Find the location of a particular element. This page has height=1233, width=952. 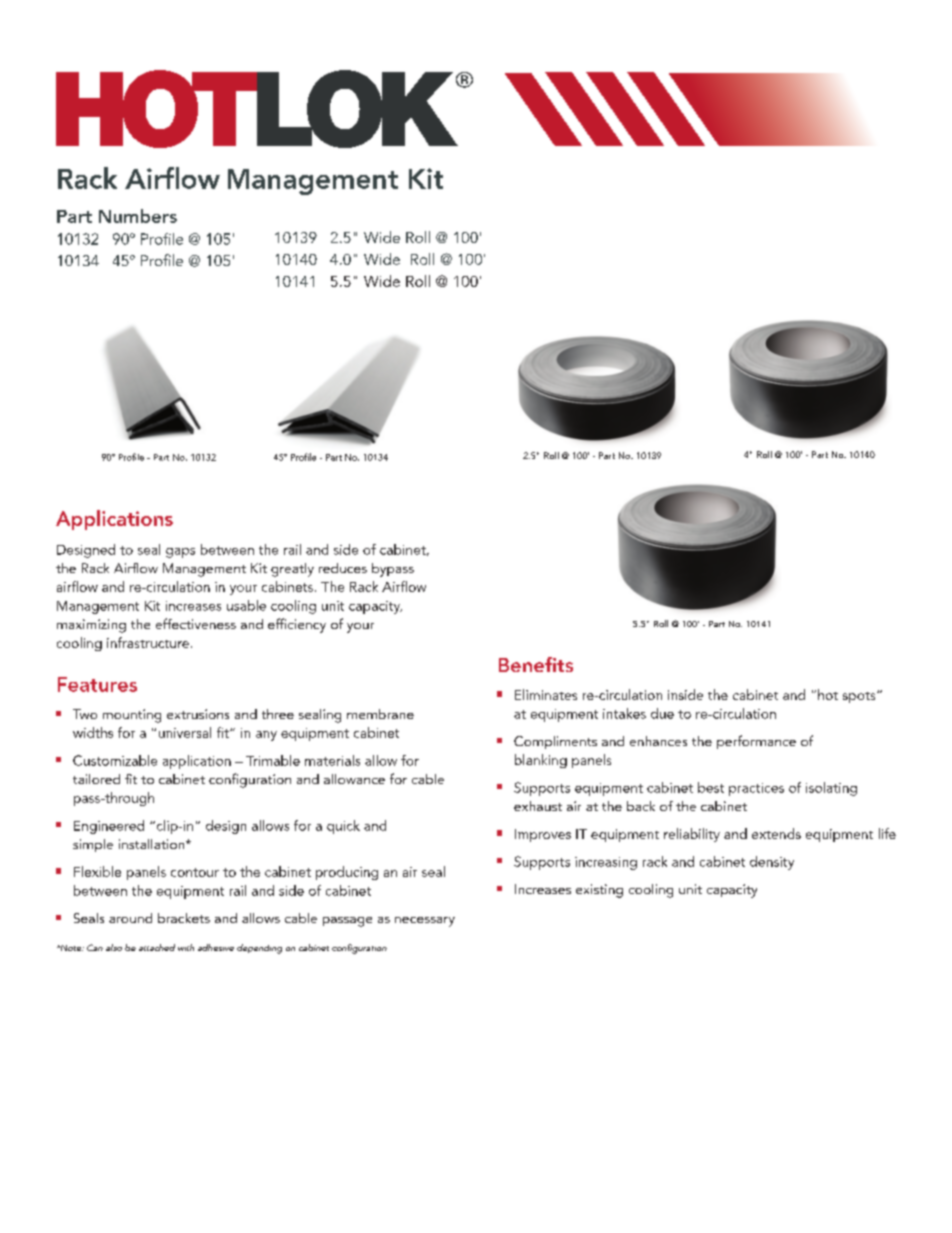

infrastructure is located at coordinates (148, 642).
